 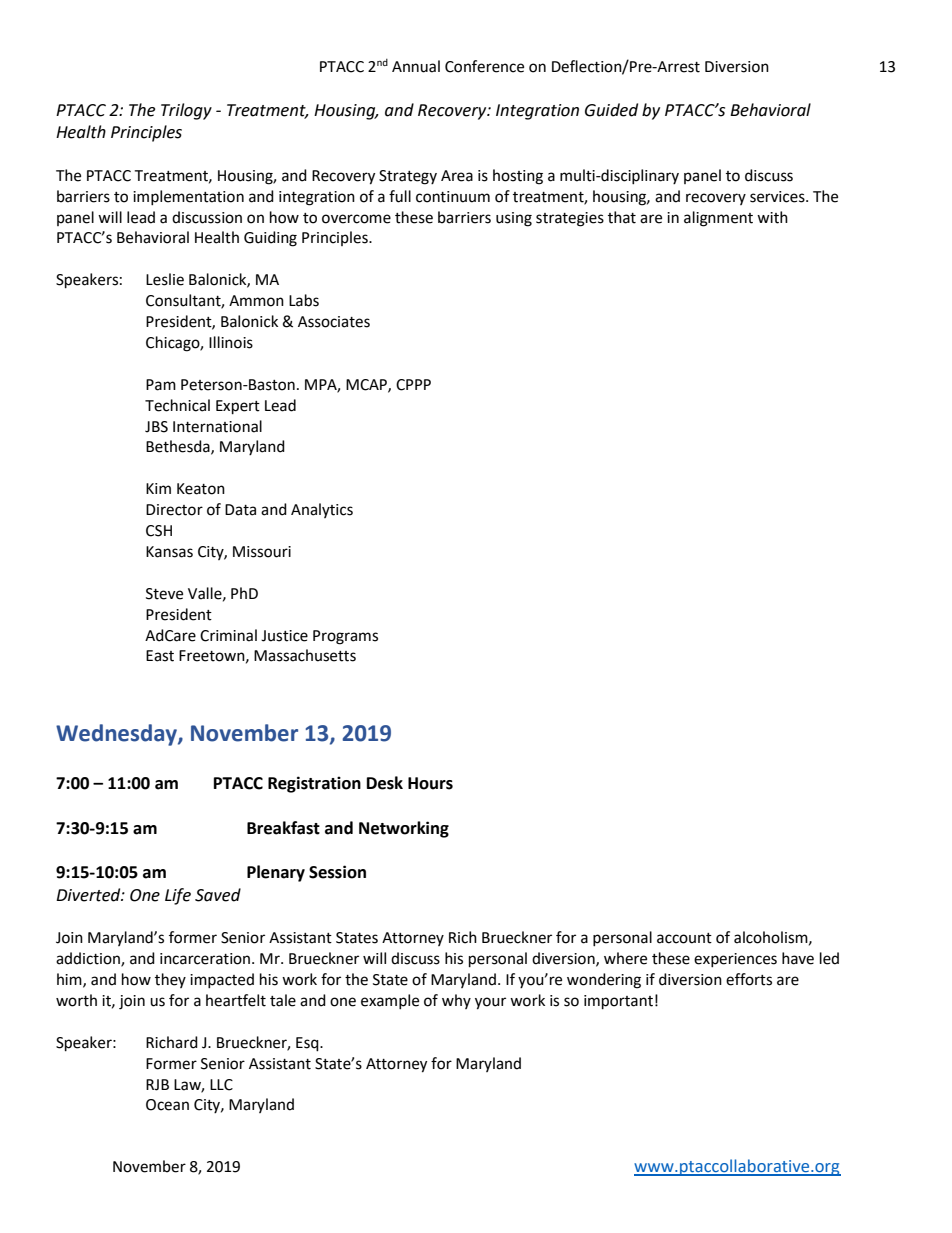 I want to click on Guided, so click(x=611, y=110).
